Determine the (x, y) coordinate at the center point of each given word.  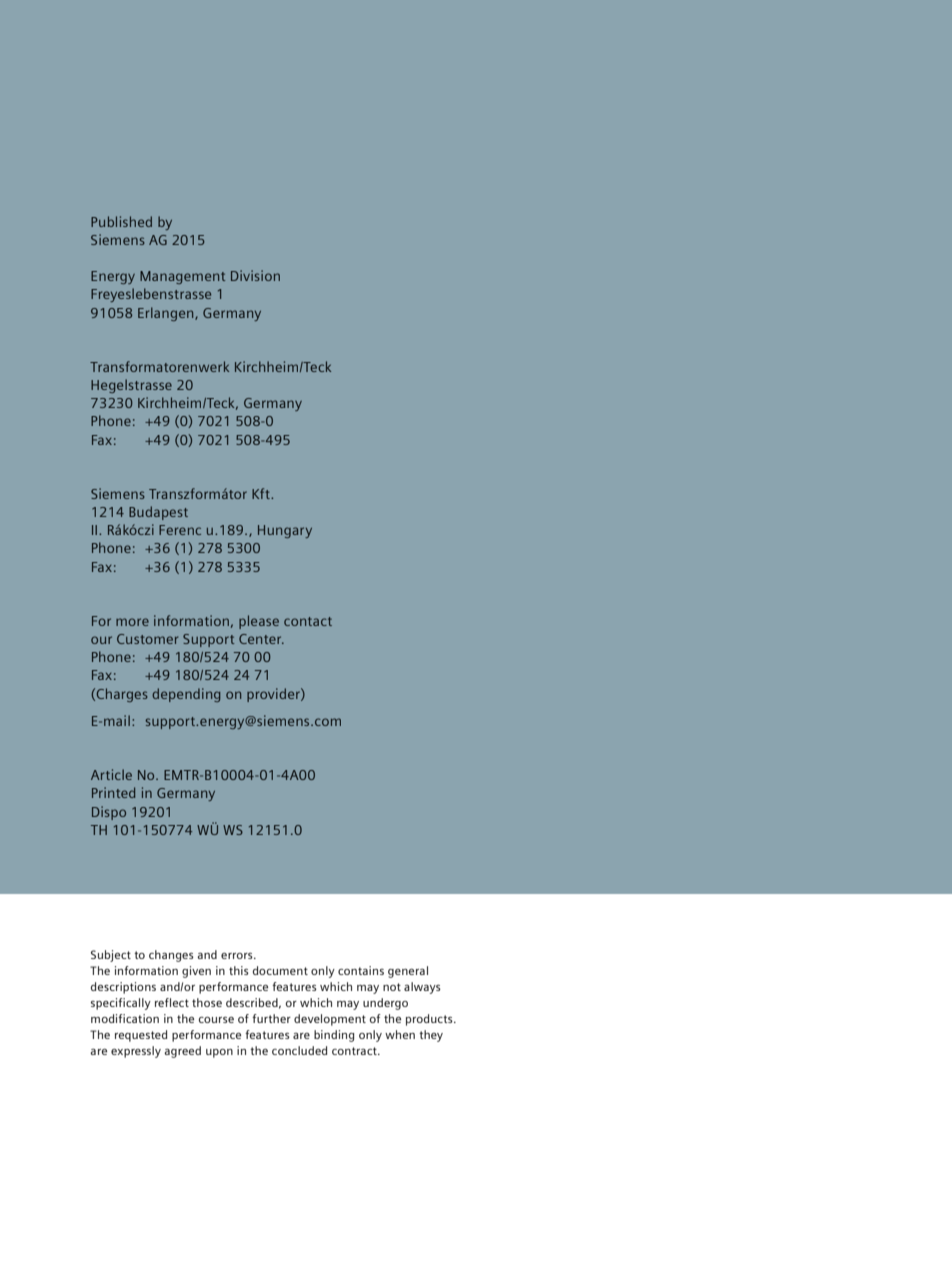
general (408, 972)
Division (255, 275)
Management (182, 277)
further (271, 1018)
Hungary (285, 531)
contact (308, 621)
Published (121, 221)
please (259, 622)
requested (141, 1036)
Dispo (109, 813)
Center (261, 639)
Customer (147, 639)
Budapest (158, 513)
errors (238, 956)
